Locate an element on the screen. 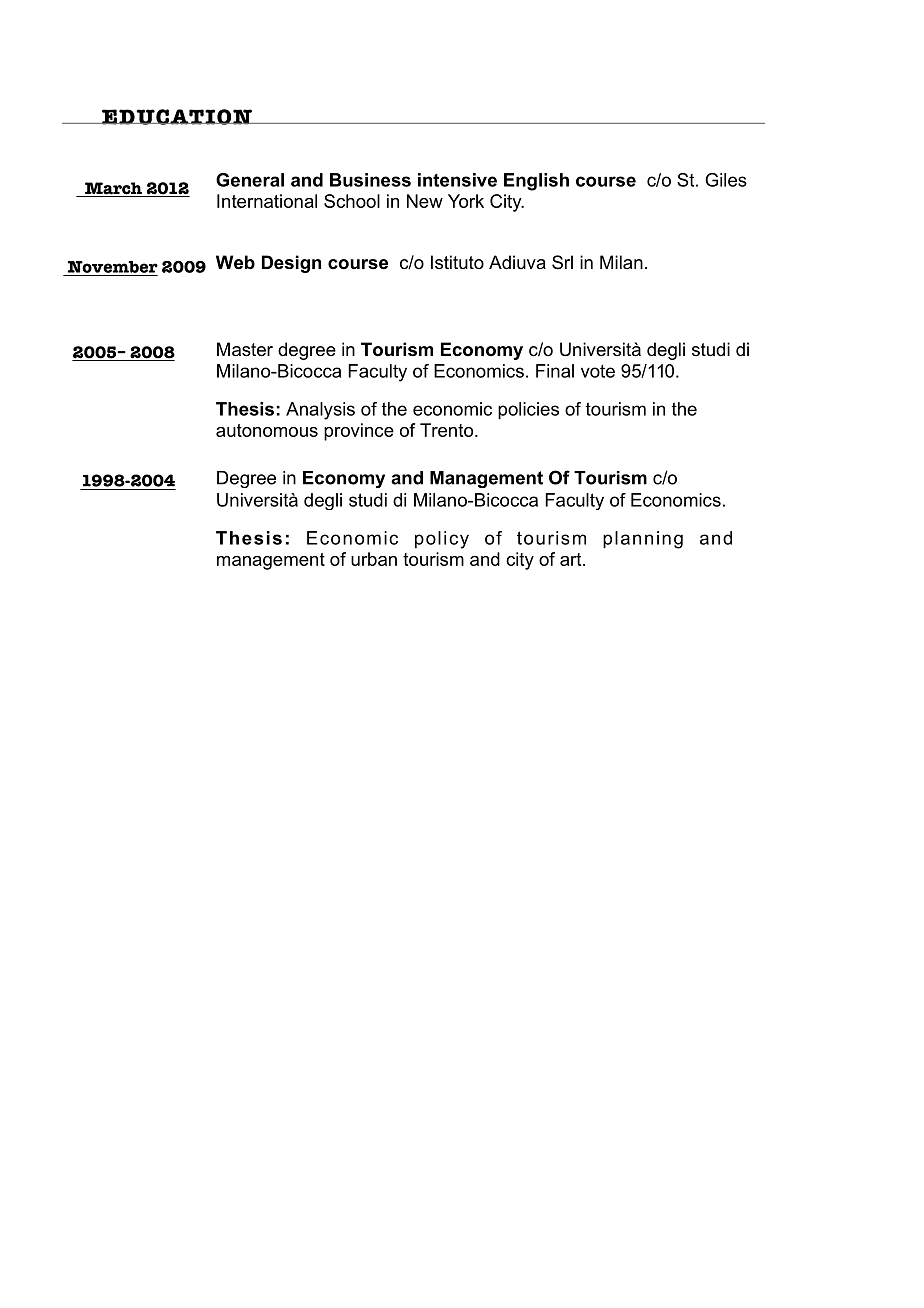  planning is located at coordinates (643, 540).
